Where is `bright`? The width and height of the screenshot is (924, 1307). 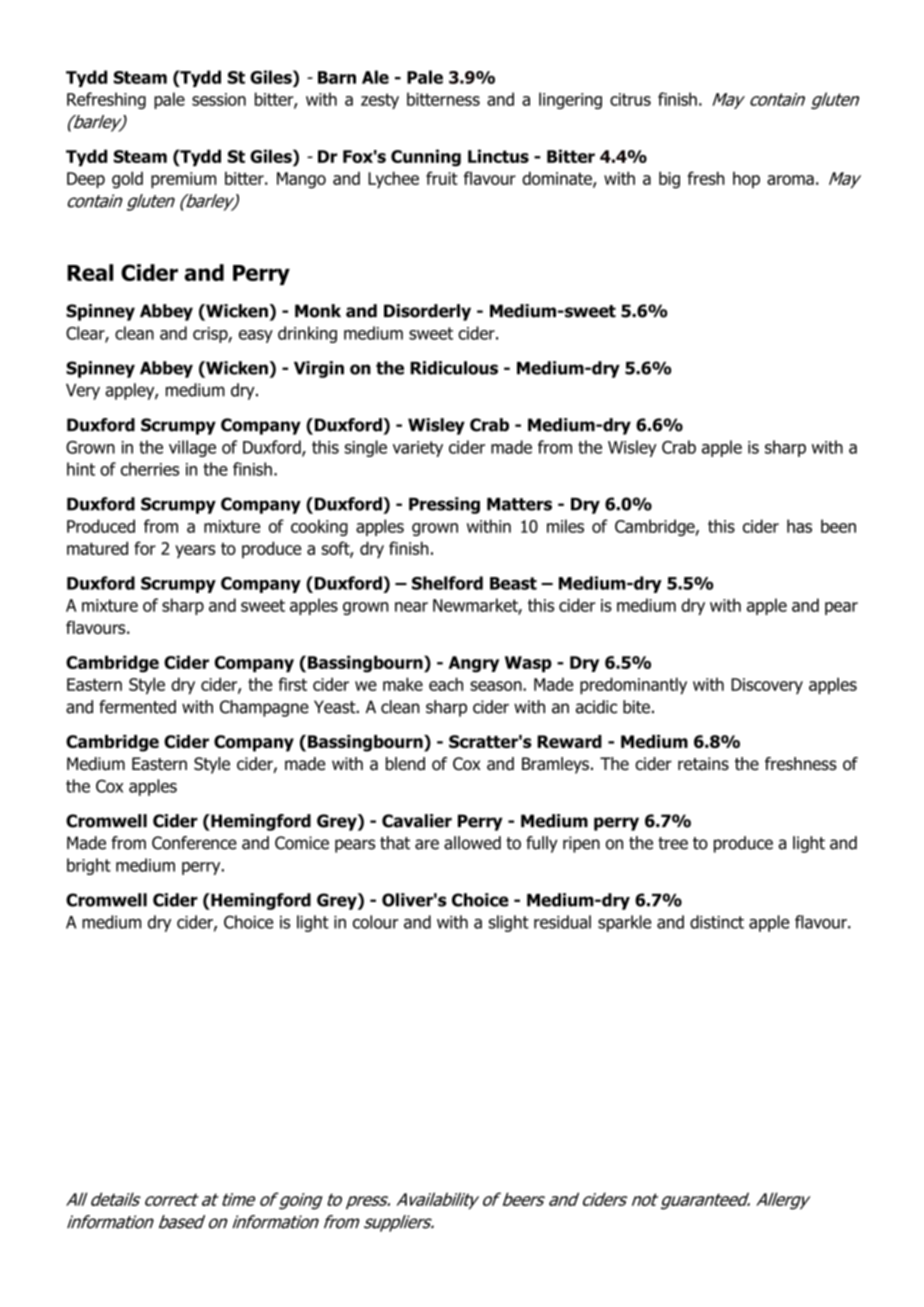 bright is located at coordinates (89, 866).
